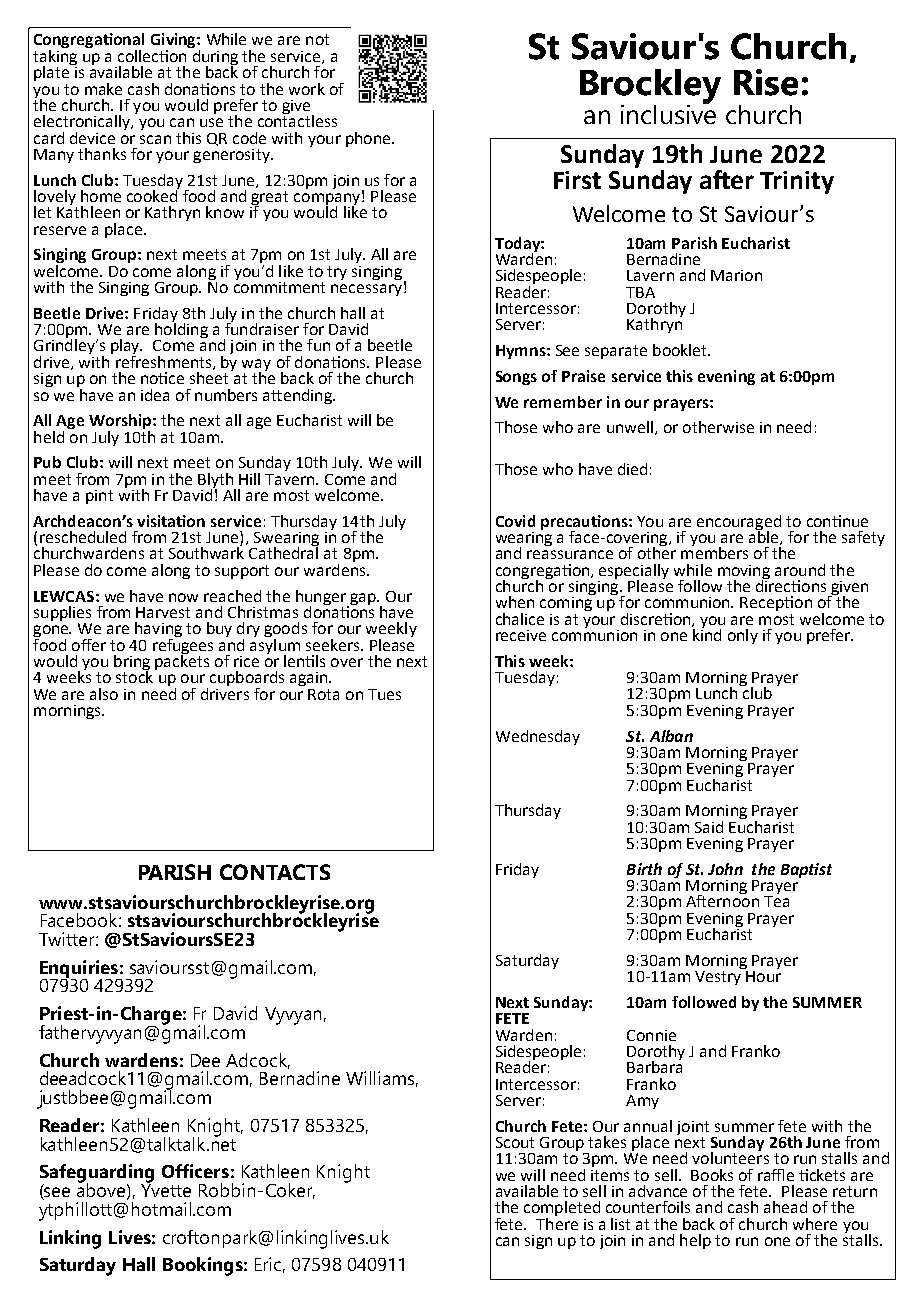 The width and height of the document is (924, 1308). I want to click on make, so click(103, 89).
